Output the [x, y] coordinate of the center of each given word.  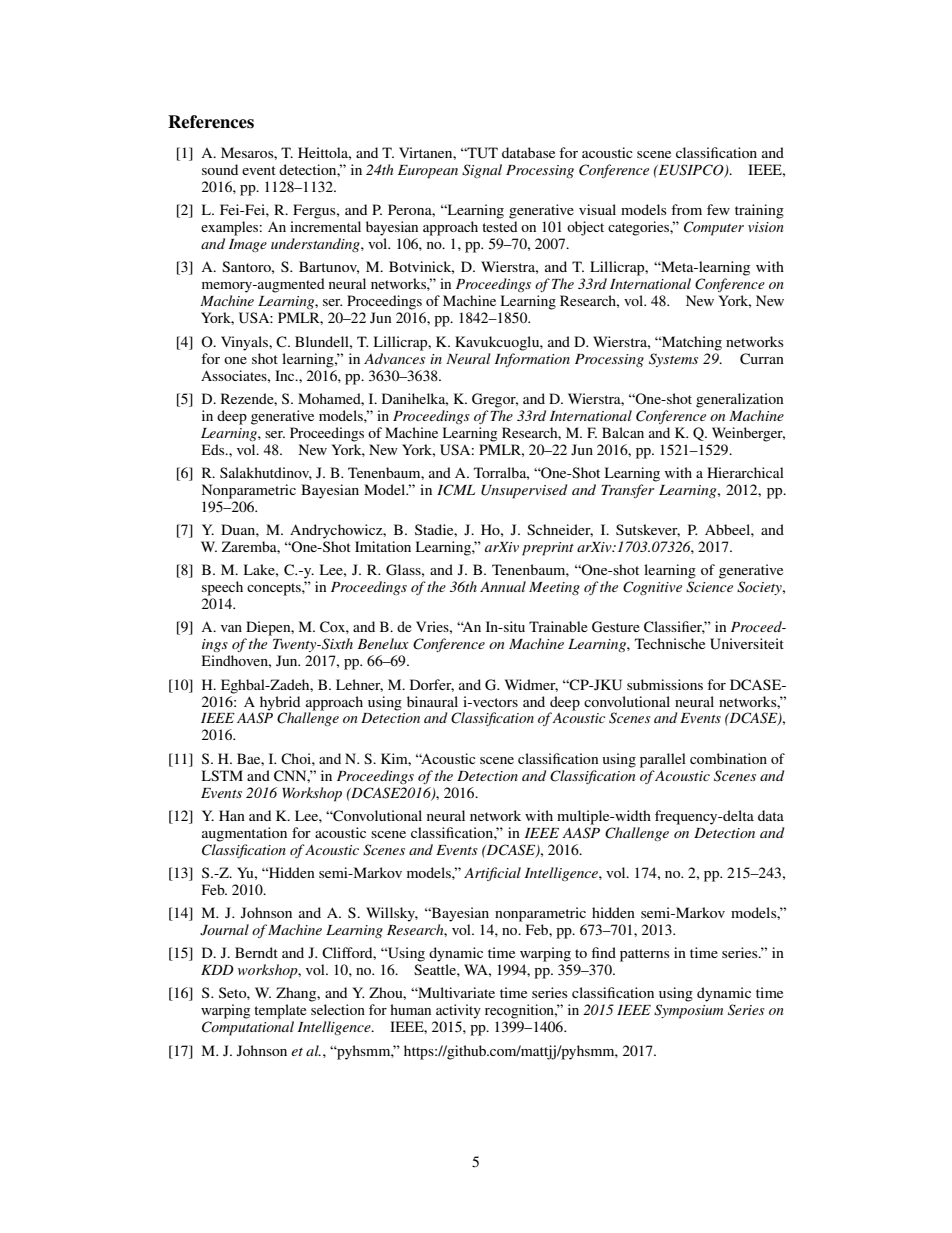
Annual [503, 586]
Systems [673, 360]
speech [222, 588]
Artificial [492, 874]
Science [709, 587]
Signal [482, 171]
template [280, 1011]
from [686, 209]
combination [728, 758]
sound [220, 169]
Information [532, 360]
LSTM [222, 775]
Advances [394, 358]
